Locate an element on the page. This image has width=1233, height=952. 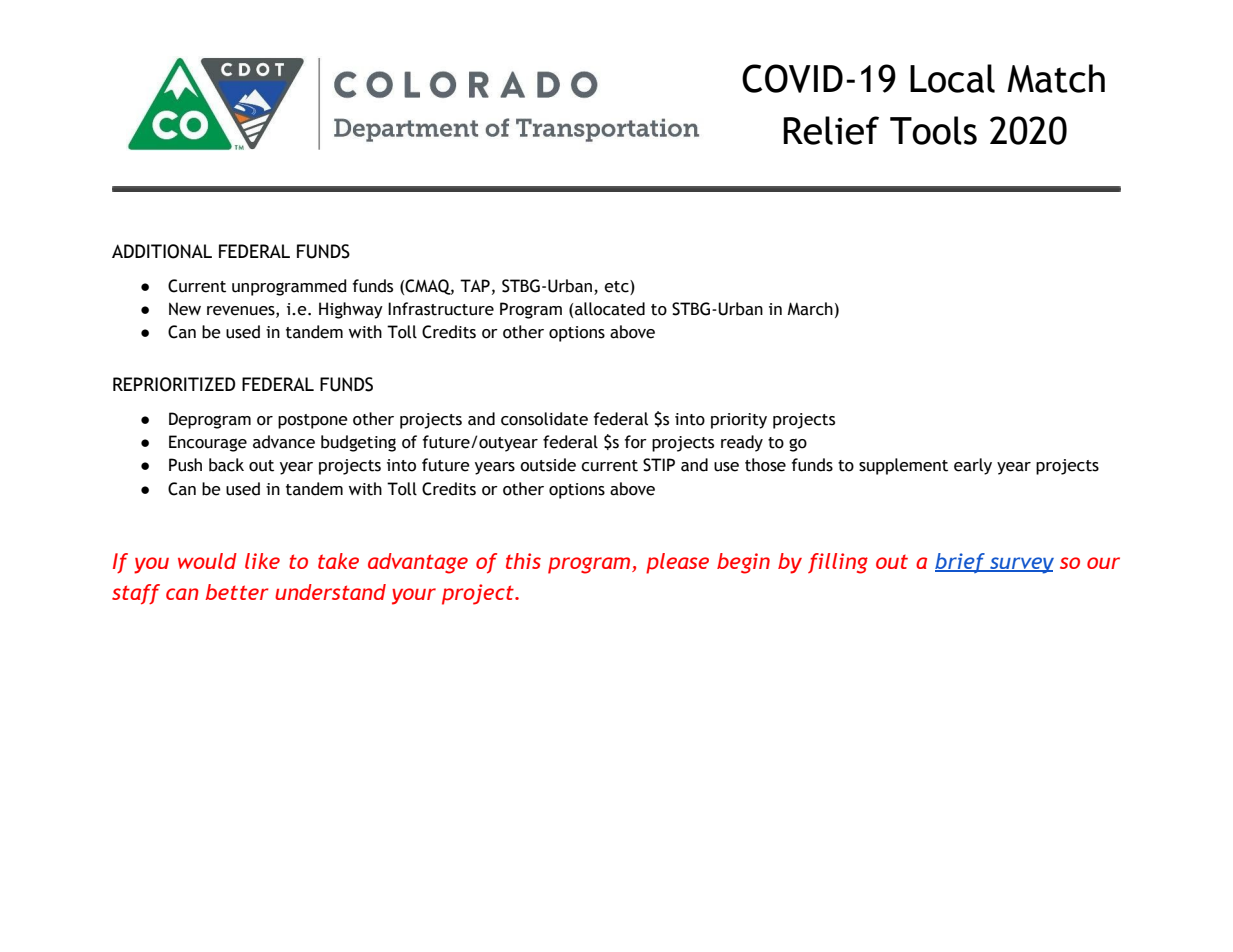
better is located at coordinates (237, 592).
